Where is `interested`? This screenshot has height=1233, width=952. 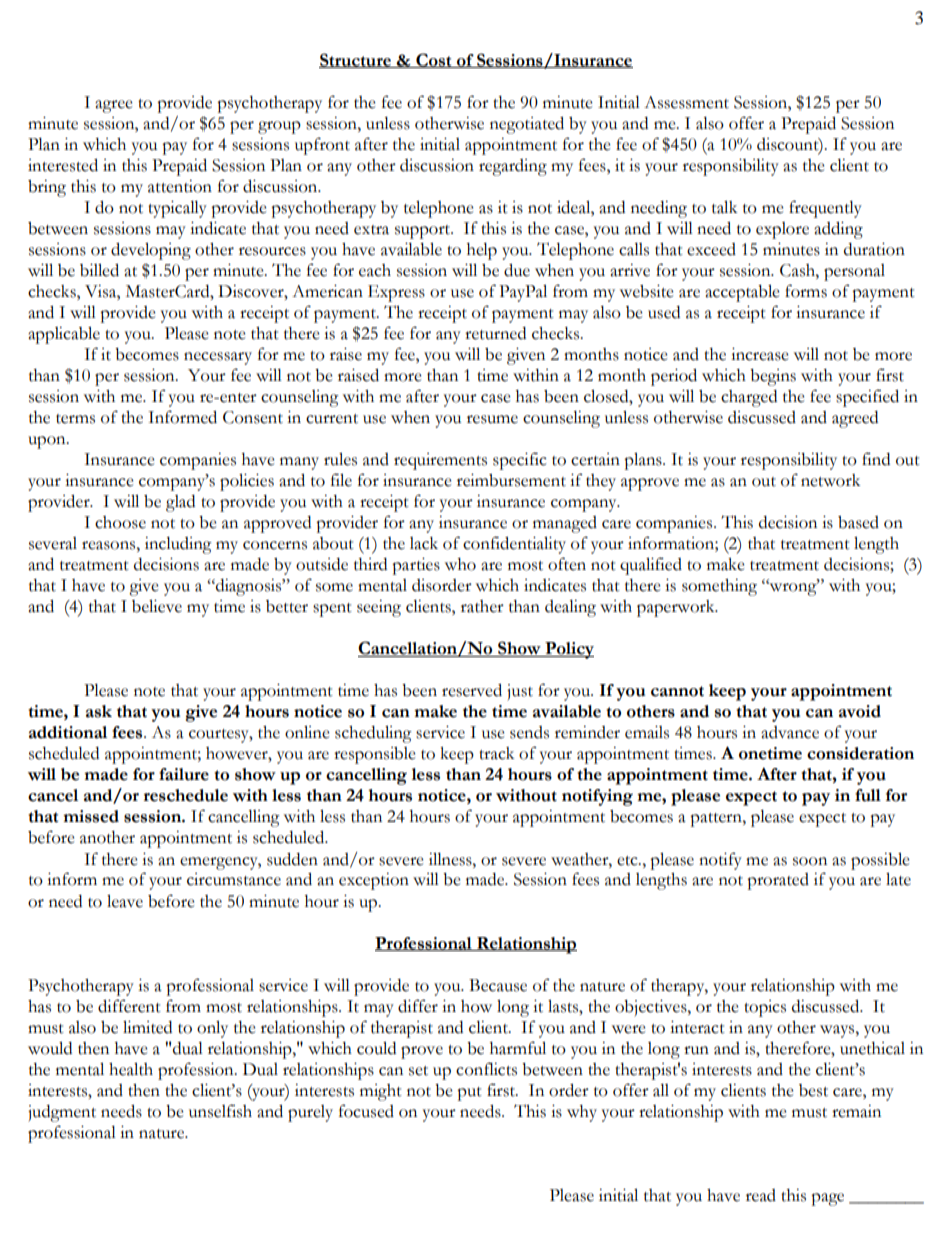 interested is located at coordinates (63, 165).
